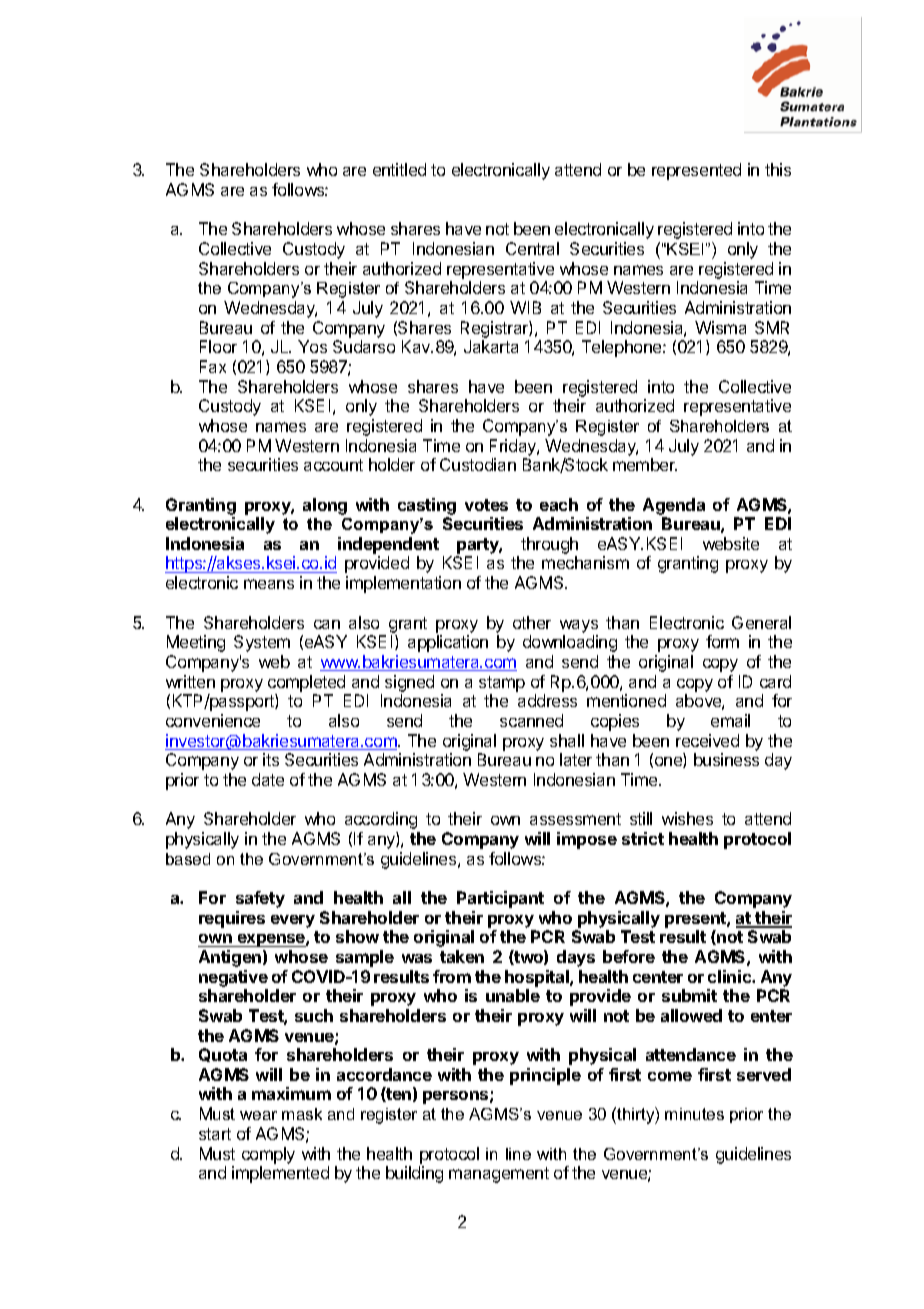 The width and height of the image is (924, 1309). What do you see at coordinates (532, 248) in the image?
I see `Central` at bounding box center [532, 248].
